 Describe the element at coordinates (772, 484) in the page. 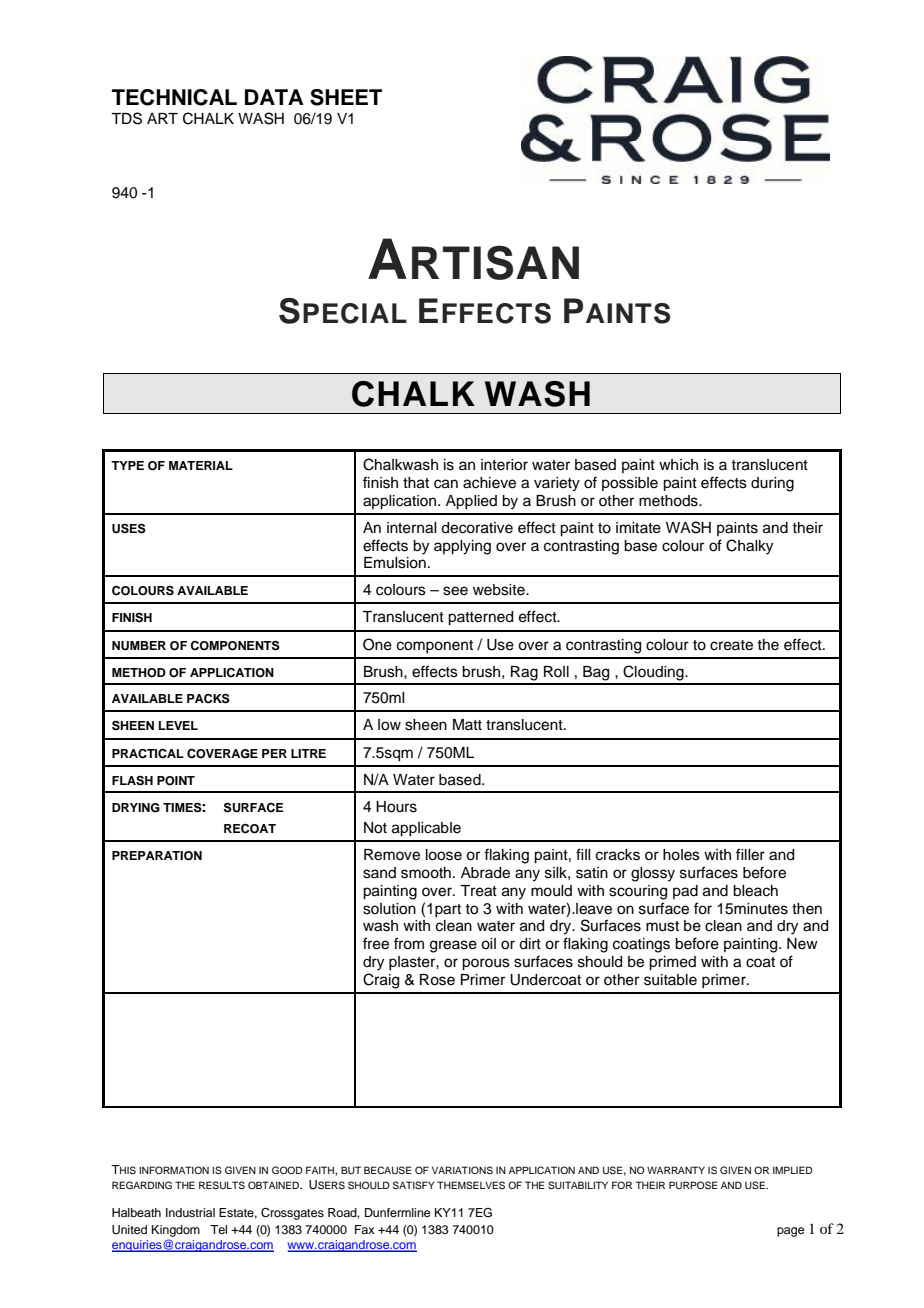

I see `during` at that location.
